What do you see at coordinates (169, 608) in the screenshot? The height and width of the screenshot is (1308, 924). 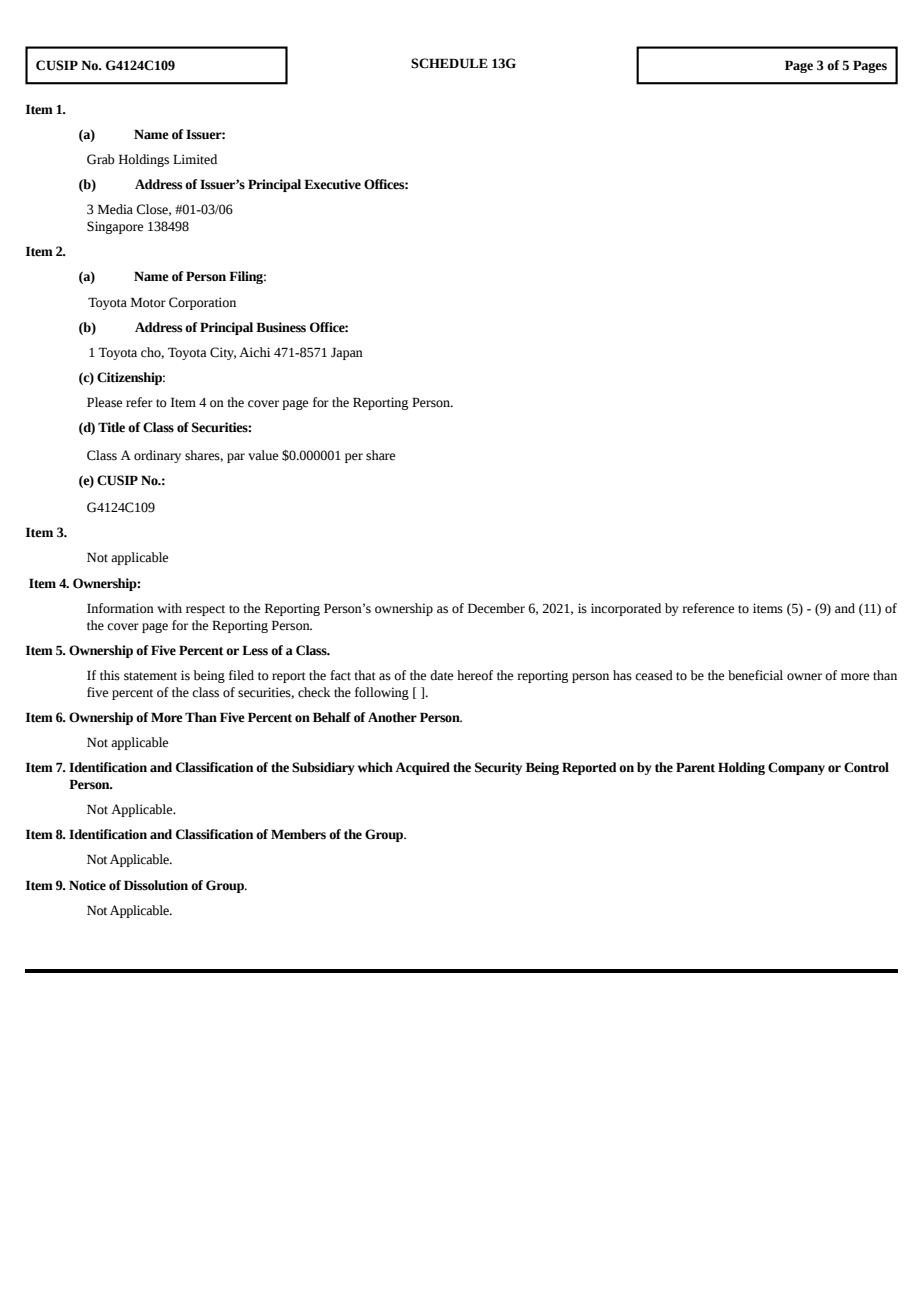 I see `with` at bounding box center [169, 608].
